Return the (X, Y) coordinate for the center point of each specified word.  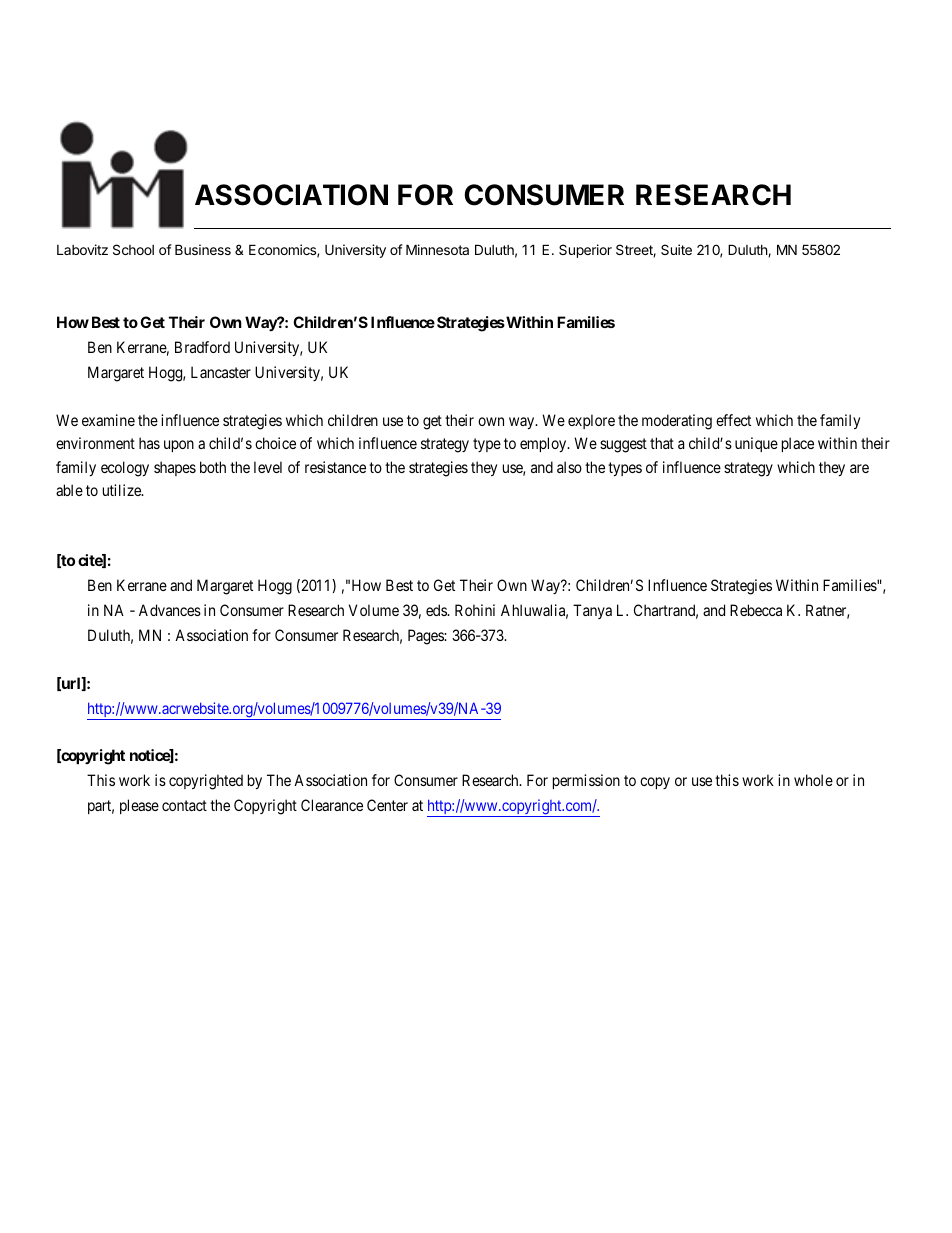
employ (544, 444)
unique (756, 444)
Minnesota (437, 249)
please (139, 806)
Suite (676, 249)
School (133, 249)
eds (437, 610)
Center (387, 805)
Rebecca (756, 610)
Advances (170, 610)
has (149, 443)
